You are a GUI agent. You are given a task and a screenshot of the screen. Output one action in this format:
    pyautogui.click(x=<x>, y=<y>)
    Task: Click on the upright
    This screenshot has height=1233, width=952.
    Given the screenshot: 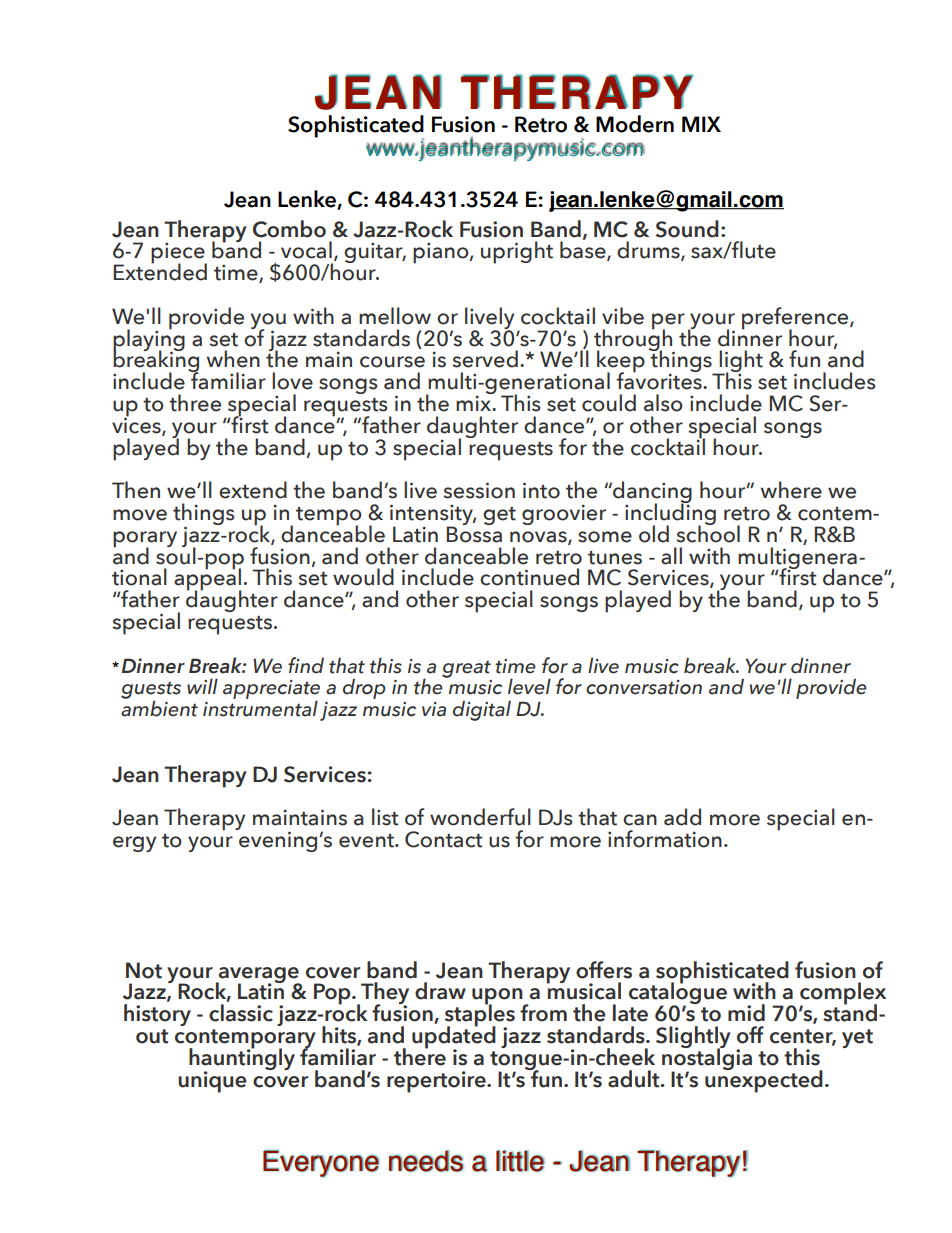 What is the action you would take?
    pyautogui.click(x=517, y=252)
